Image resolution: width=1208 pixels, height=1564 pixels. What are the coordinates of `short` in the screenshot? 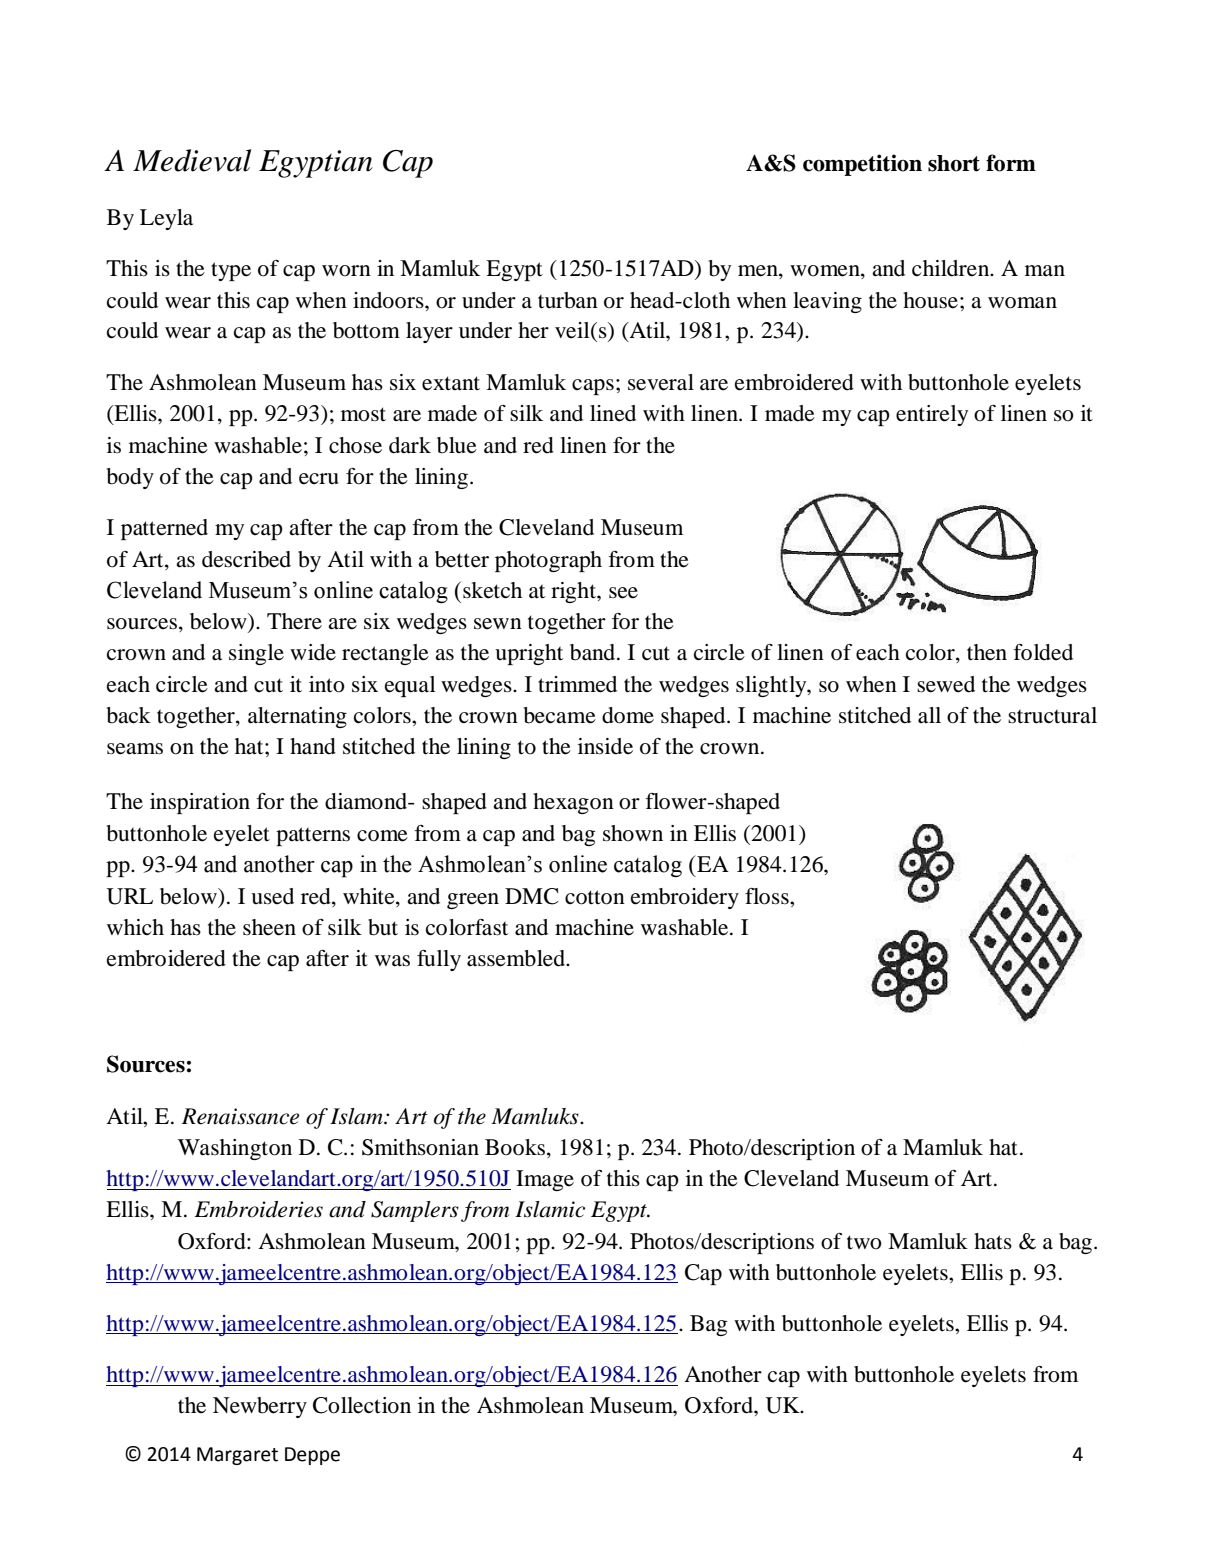 It's located at (954, 163).
